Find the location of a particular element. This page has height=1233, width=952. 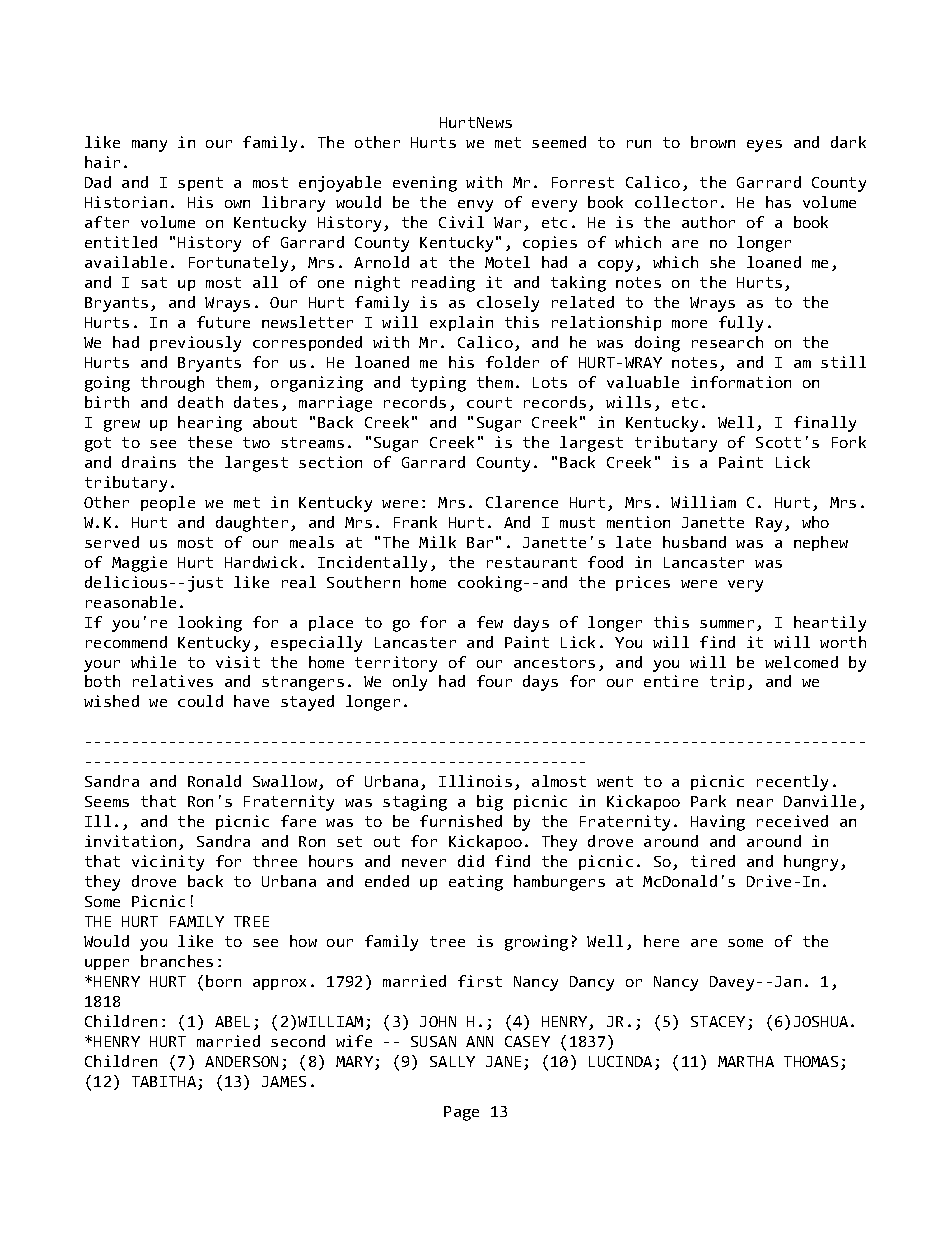

who is located at coordinates (815, 522).
